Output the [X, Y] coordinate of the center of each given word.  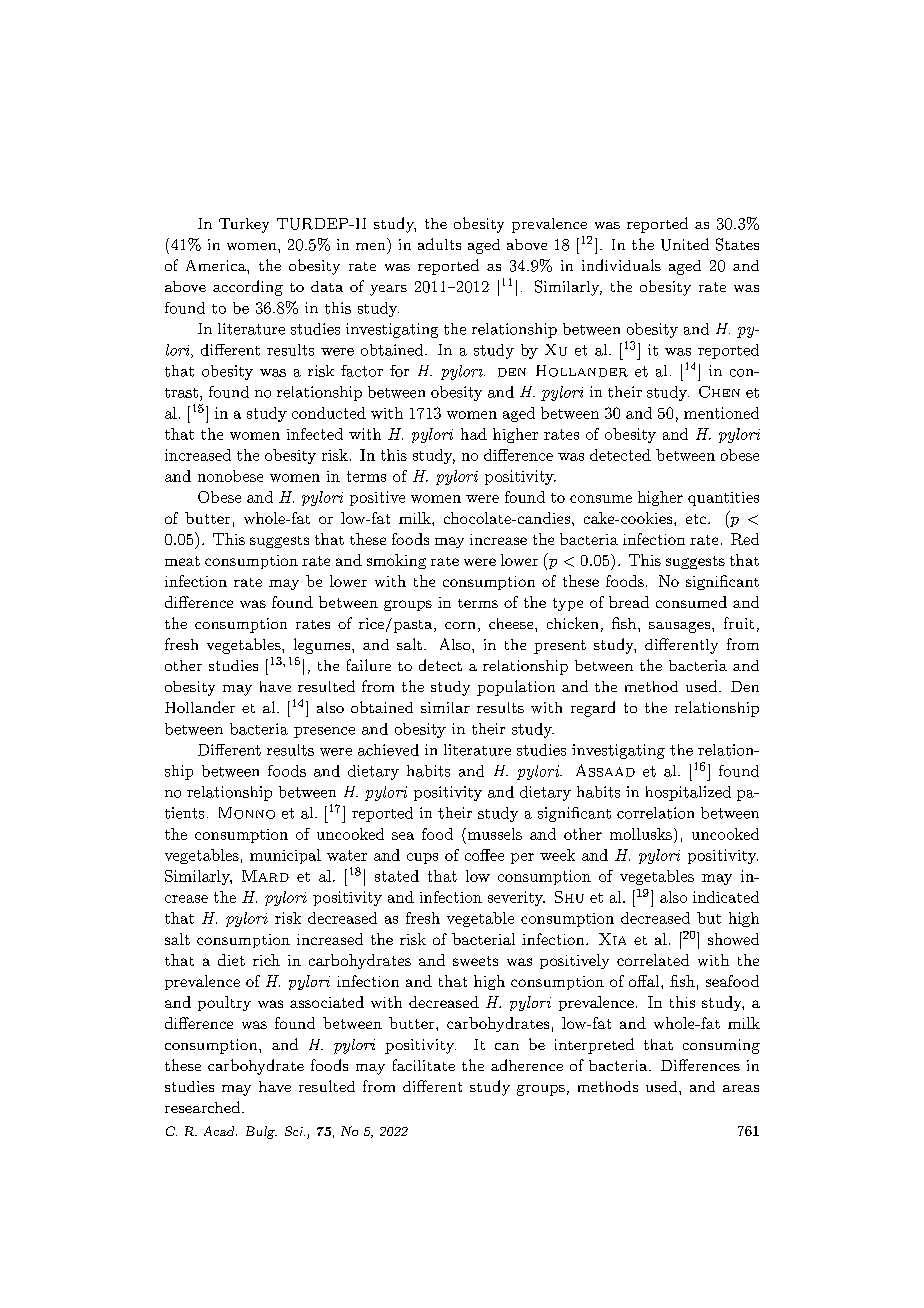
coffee [484, 855]
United [685, 244]
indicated [726, 897]
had [474, 434]
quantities [723, 499]
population [516, 688]
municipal [285, 856]
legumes [323, 646]
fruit [739, 623]
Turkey [244, 225]
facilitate [424, 1065]
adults [439, 244]
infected [315, 434]
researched [202, 1107]
